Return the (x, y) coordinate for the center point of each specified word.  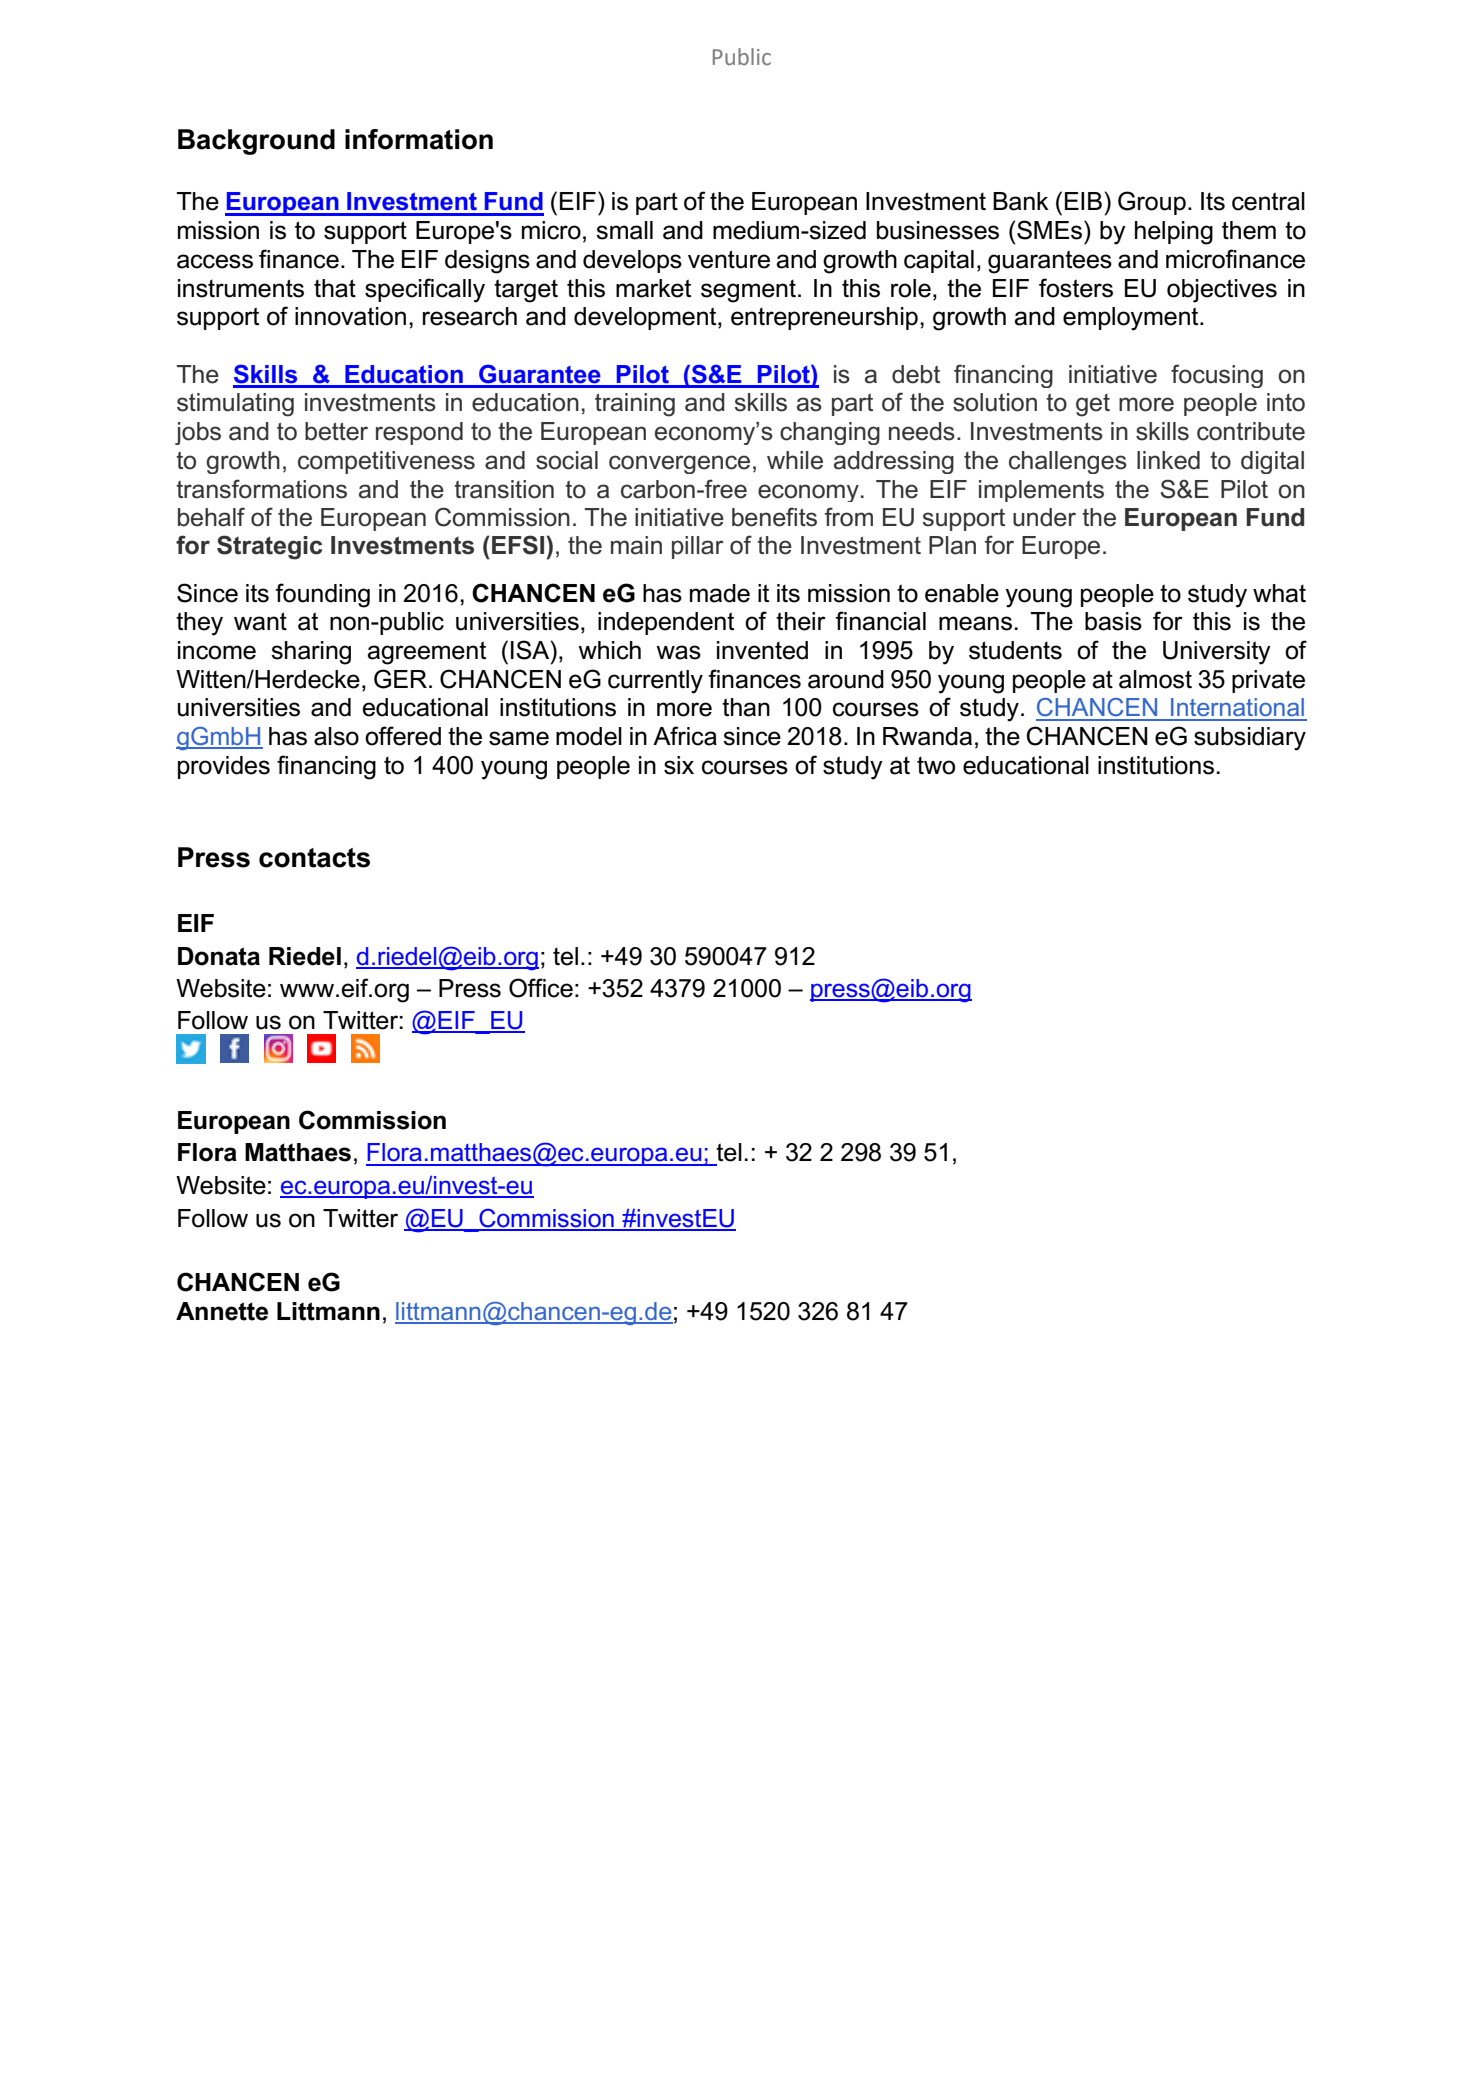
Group (1152, 203)
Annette (222, 1311)
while (795, 460)
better (336, 431)
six (679, 765)
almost (1155, 679)
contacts (314, 858)
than (746, 707)
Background (256, 142)
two (936, 766)
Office (541, 988)
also (336, 736)
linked (1168, 460)
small (624, 230)
